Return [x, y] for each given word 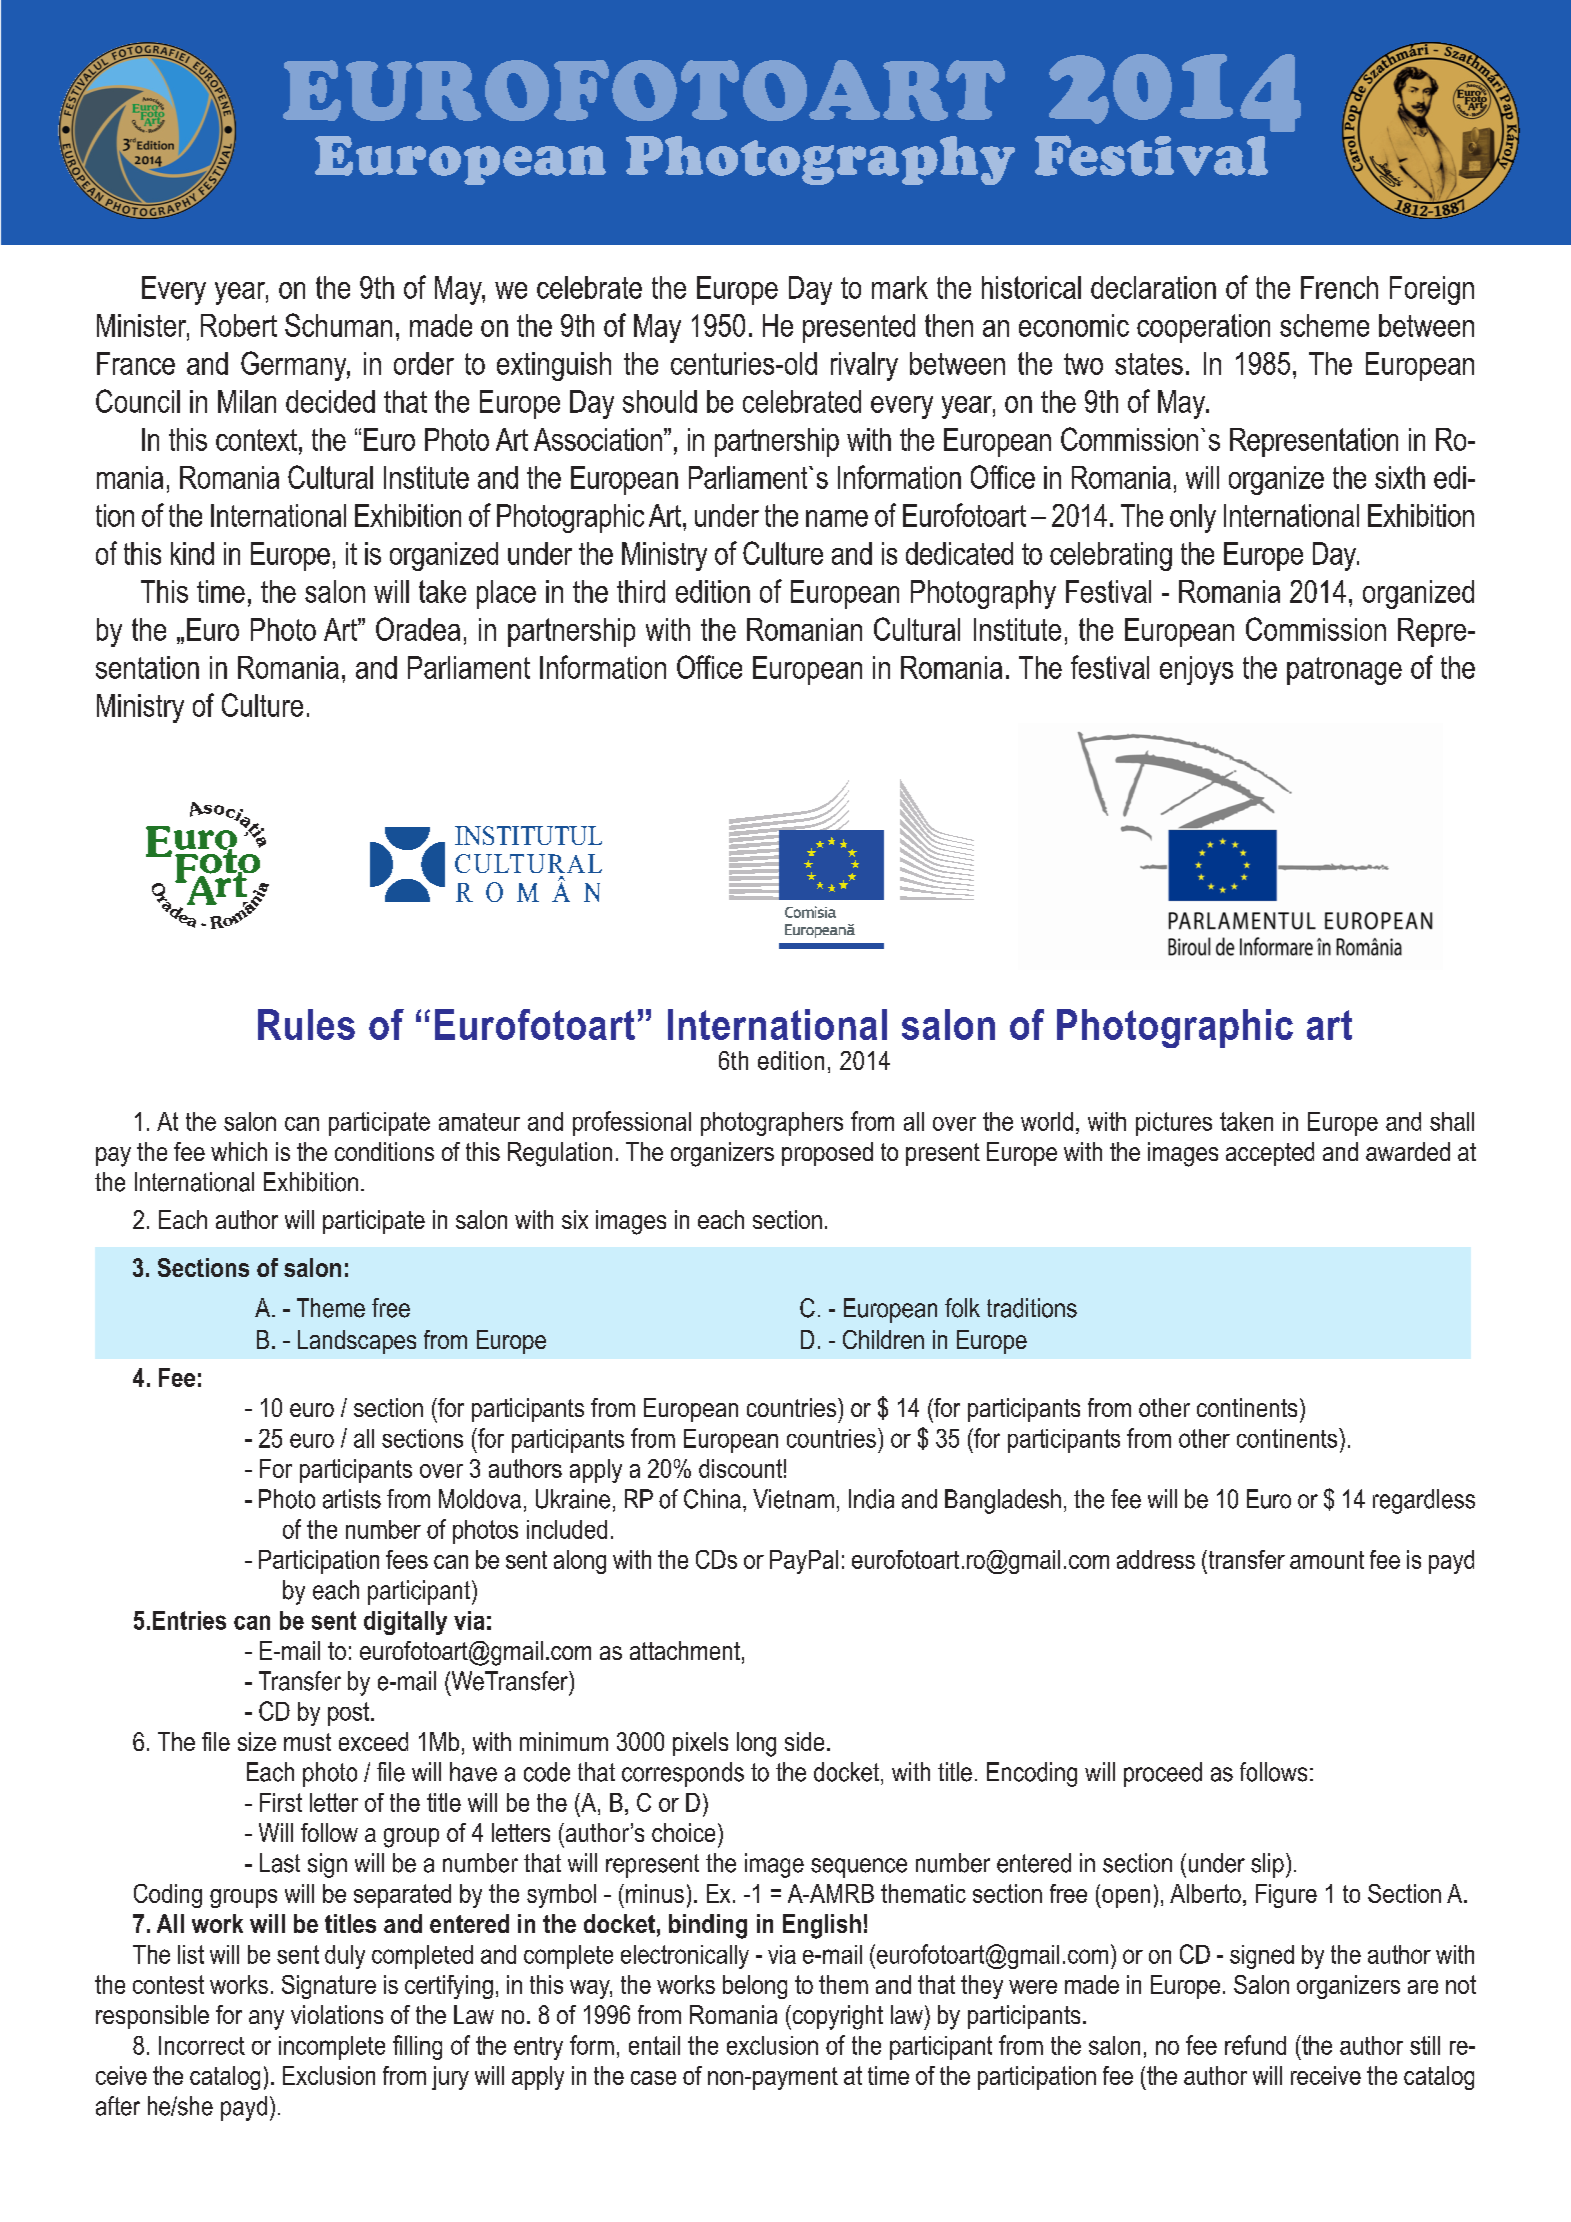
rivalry [864, 366]
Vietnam [793, 1499]
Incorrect [202, 2045]
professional [632, 1123]
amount [1327, 1560]
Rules [306, 1024]
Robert [239, 325]
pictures [1174, 1124]
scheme [1324, 325]
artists [352, 1499]
